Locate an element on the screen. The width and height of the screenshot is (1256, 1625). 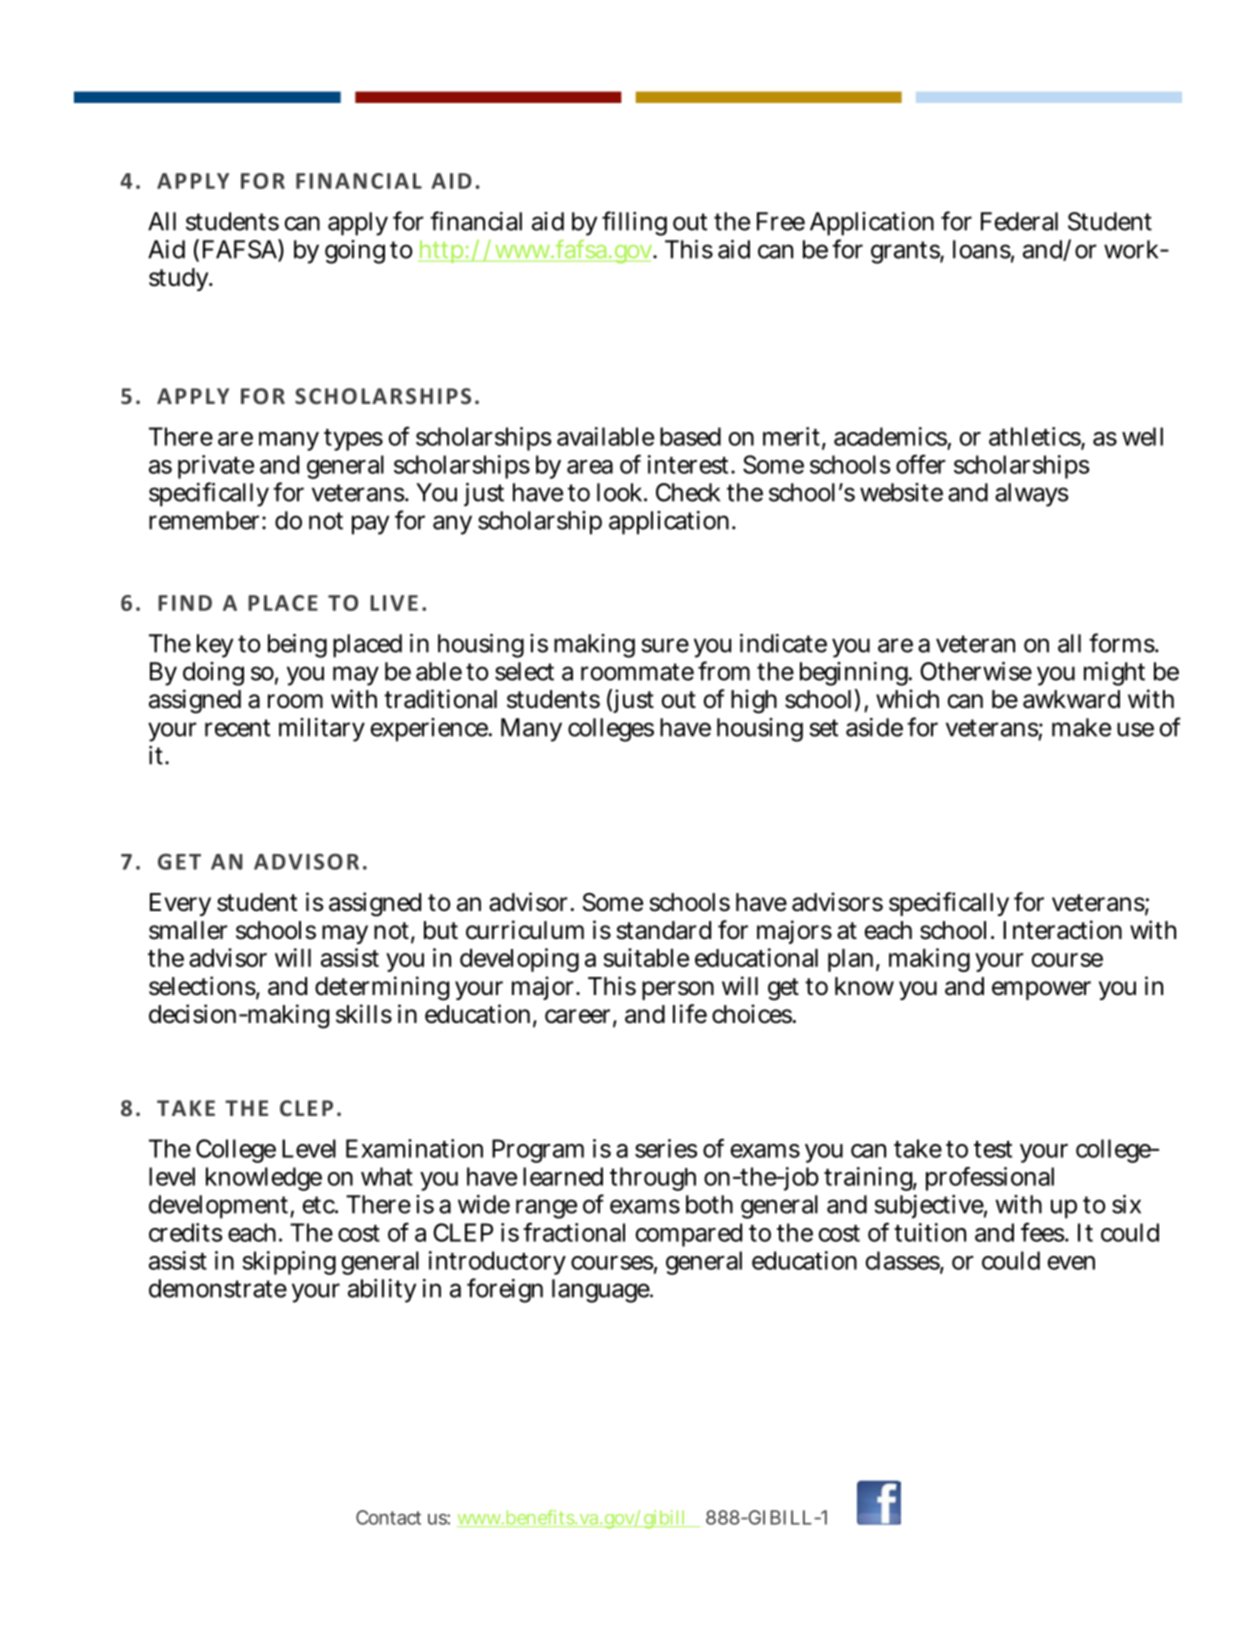
standard is located at coordinates (664, 930).
